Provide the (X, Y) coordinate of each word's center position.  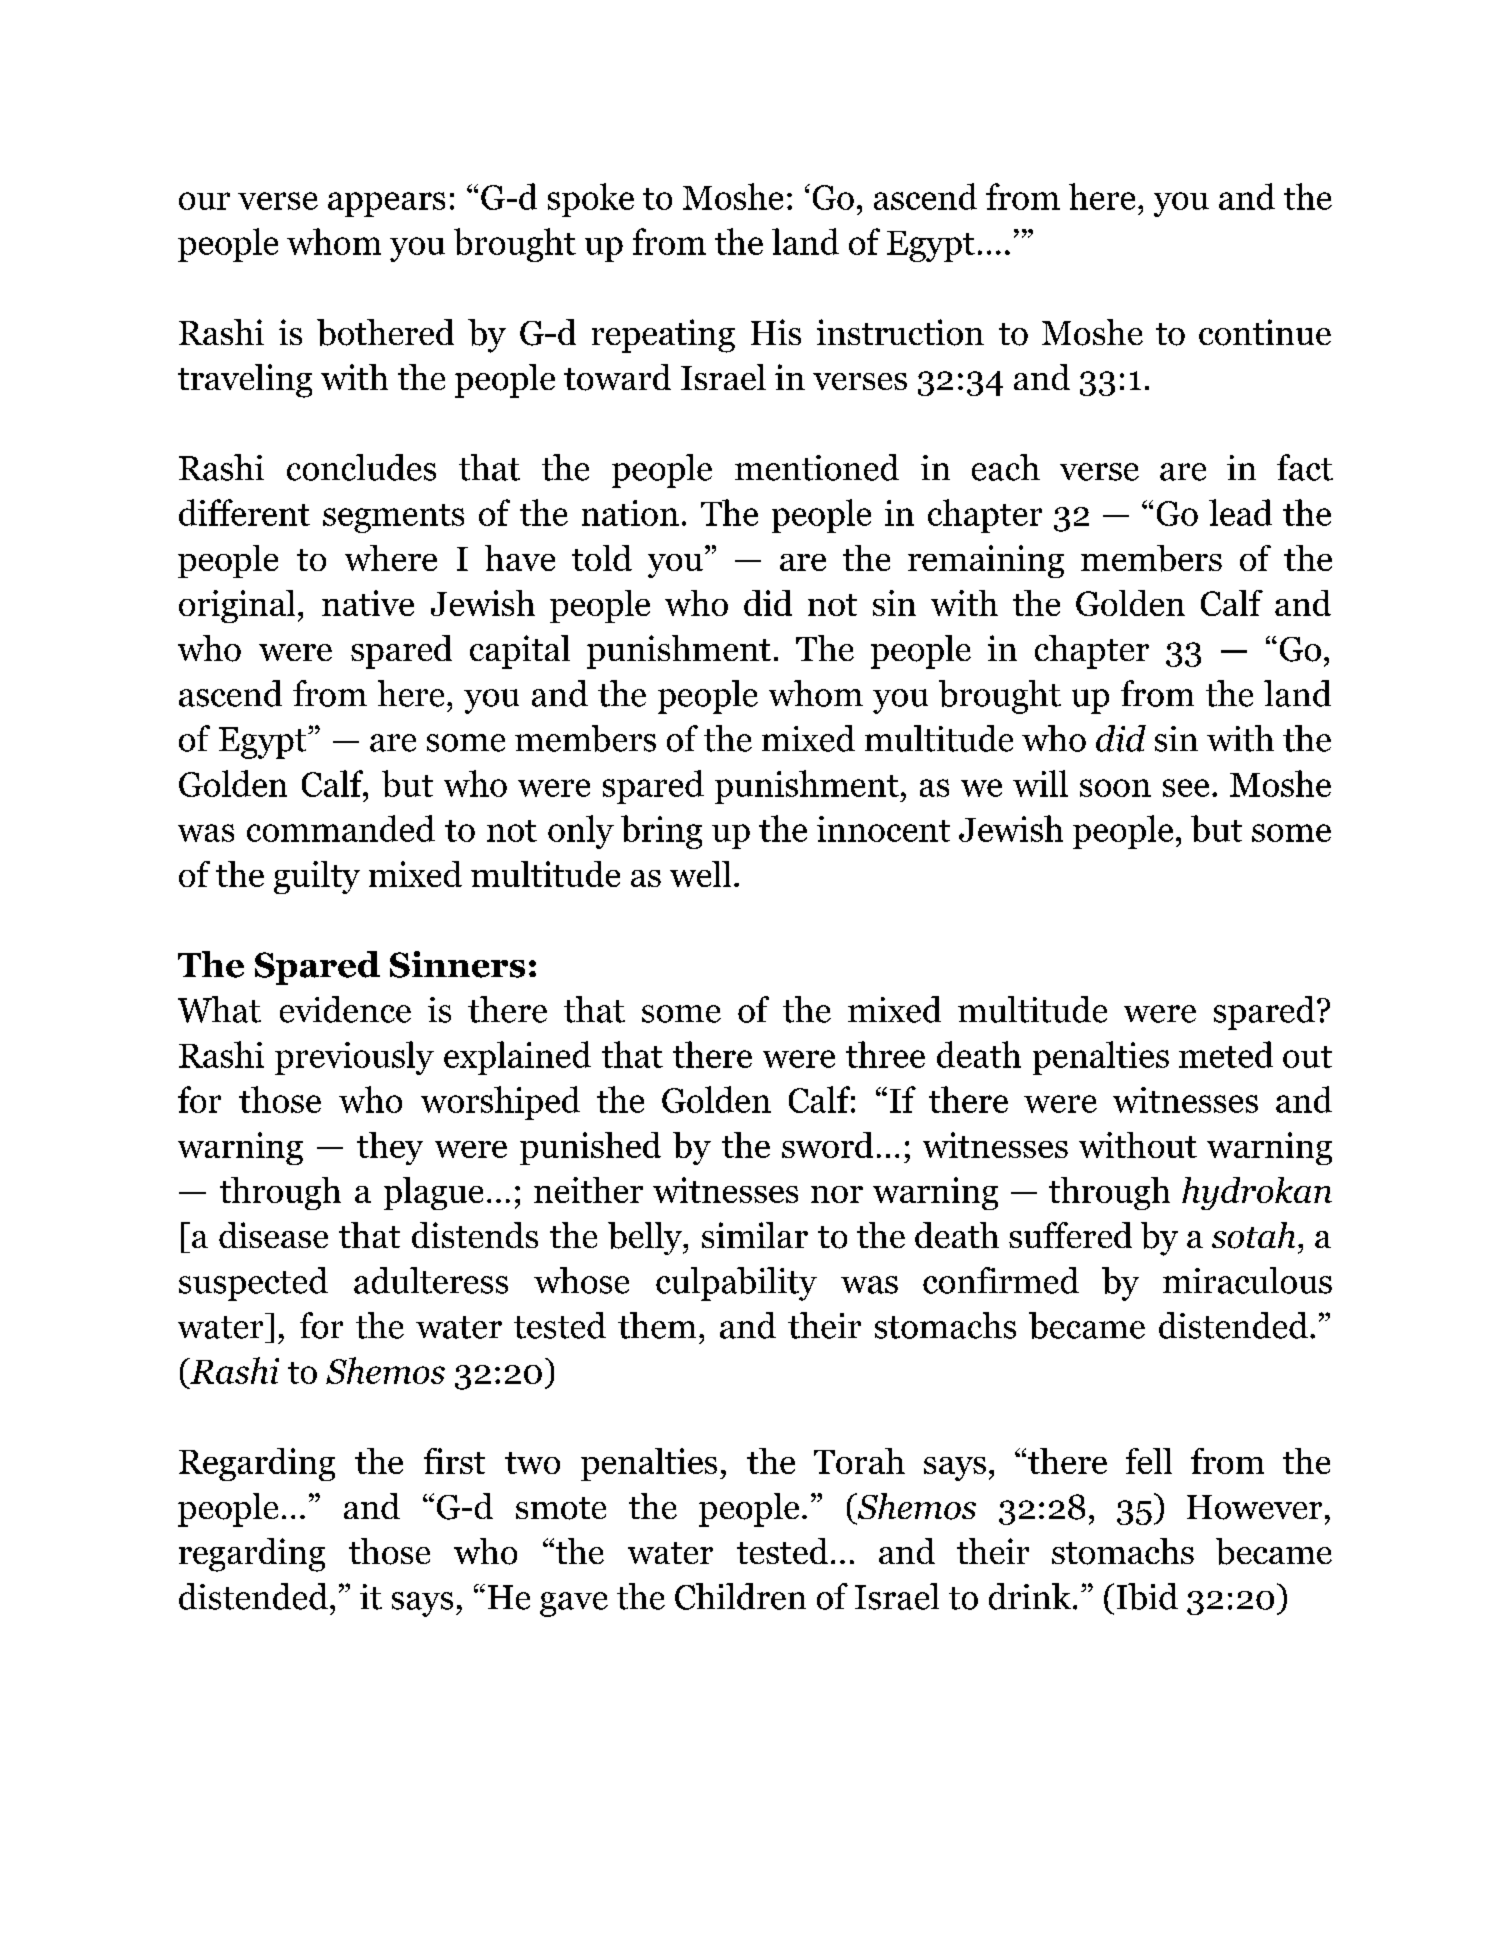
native (368, 603)
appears (386, 204)
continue (1265, 332)
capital (520, 652)
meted (1226, 1054)
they (390, 1148)
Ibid (1147, 1596)
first (454, 1461)
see (1186, 788)
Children (740, 1596)
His (776, 332)
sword (827, 1145)
